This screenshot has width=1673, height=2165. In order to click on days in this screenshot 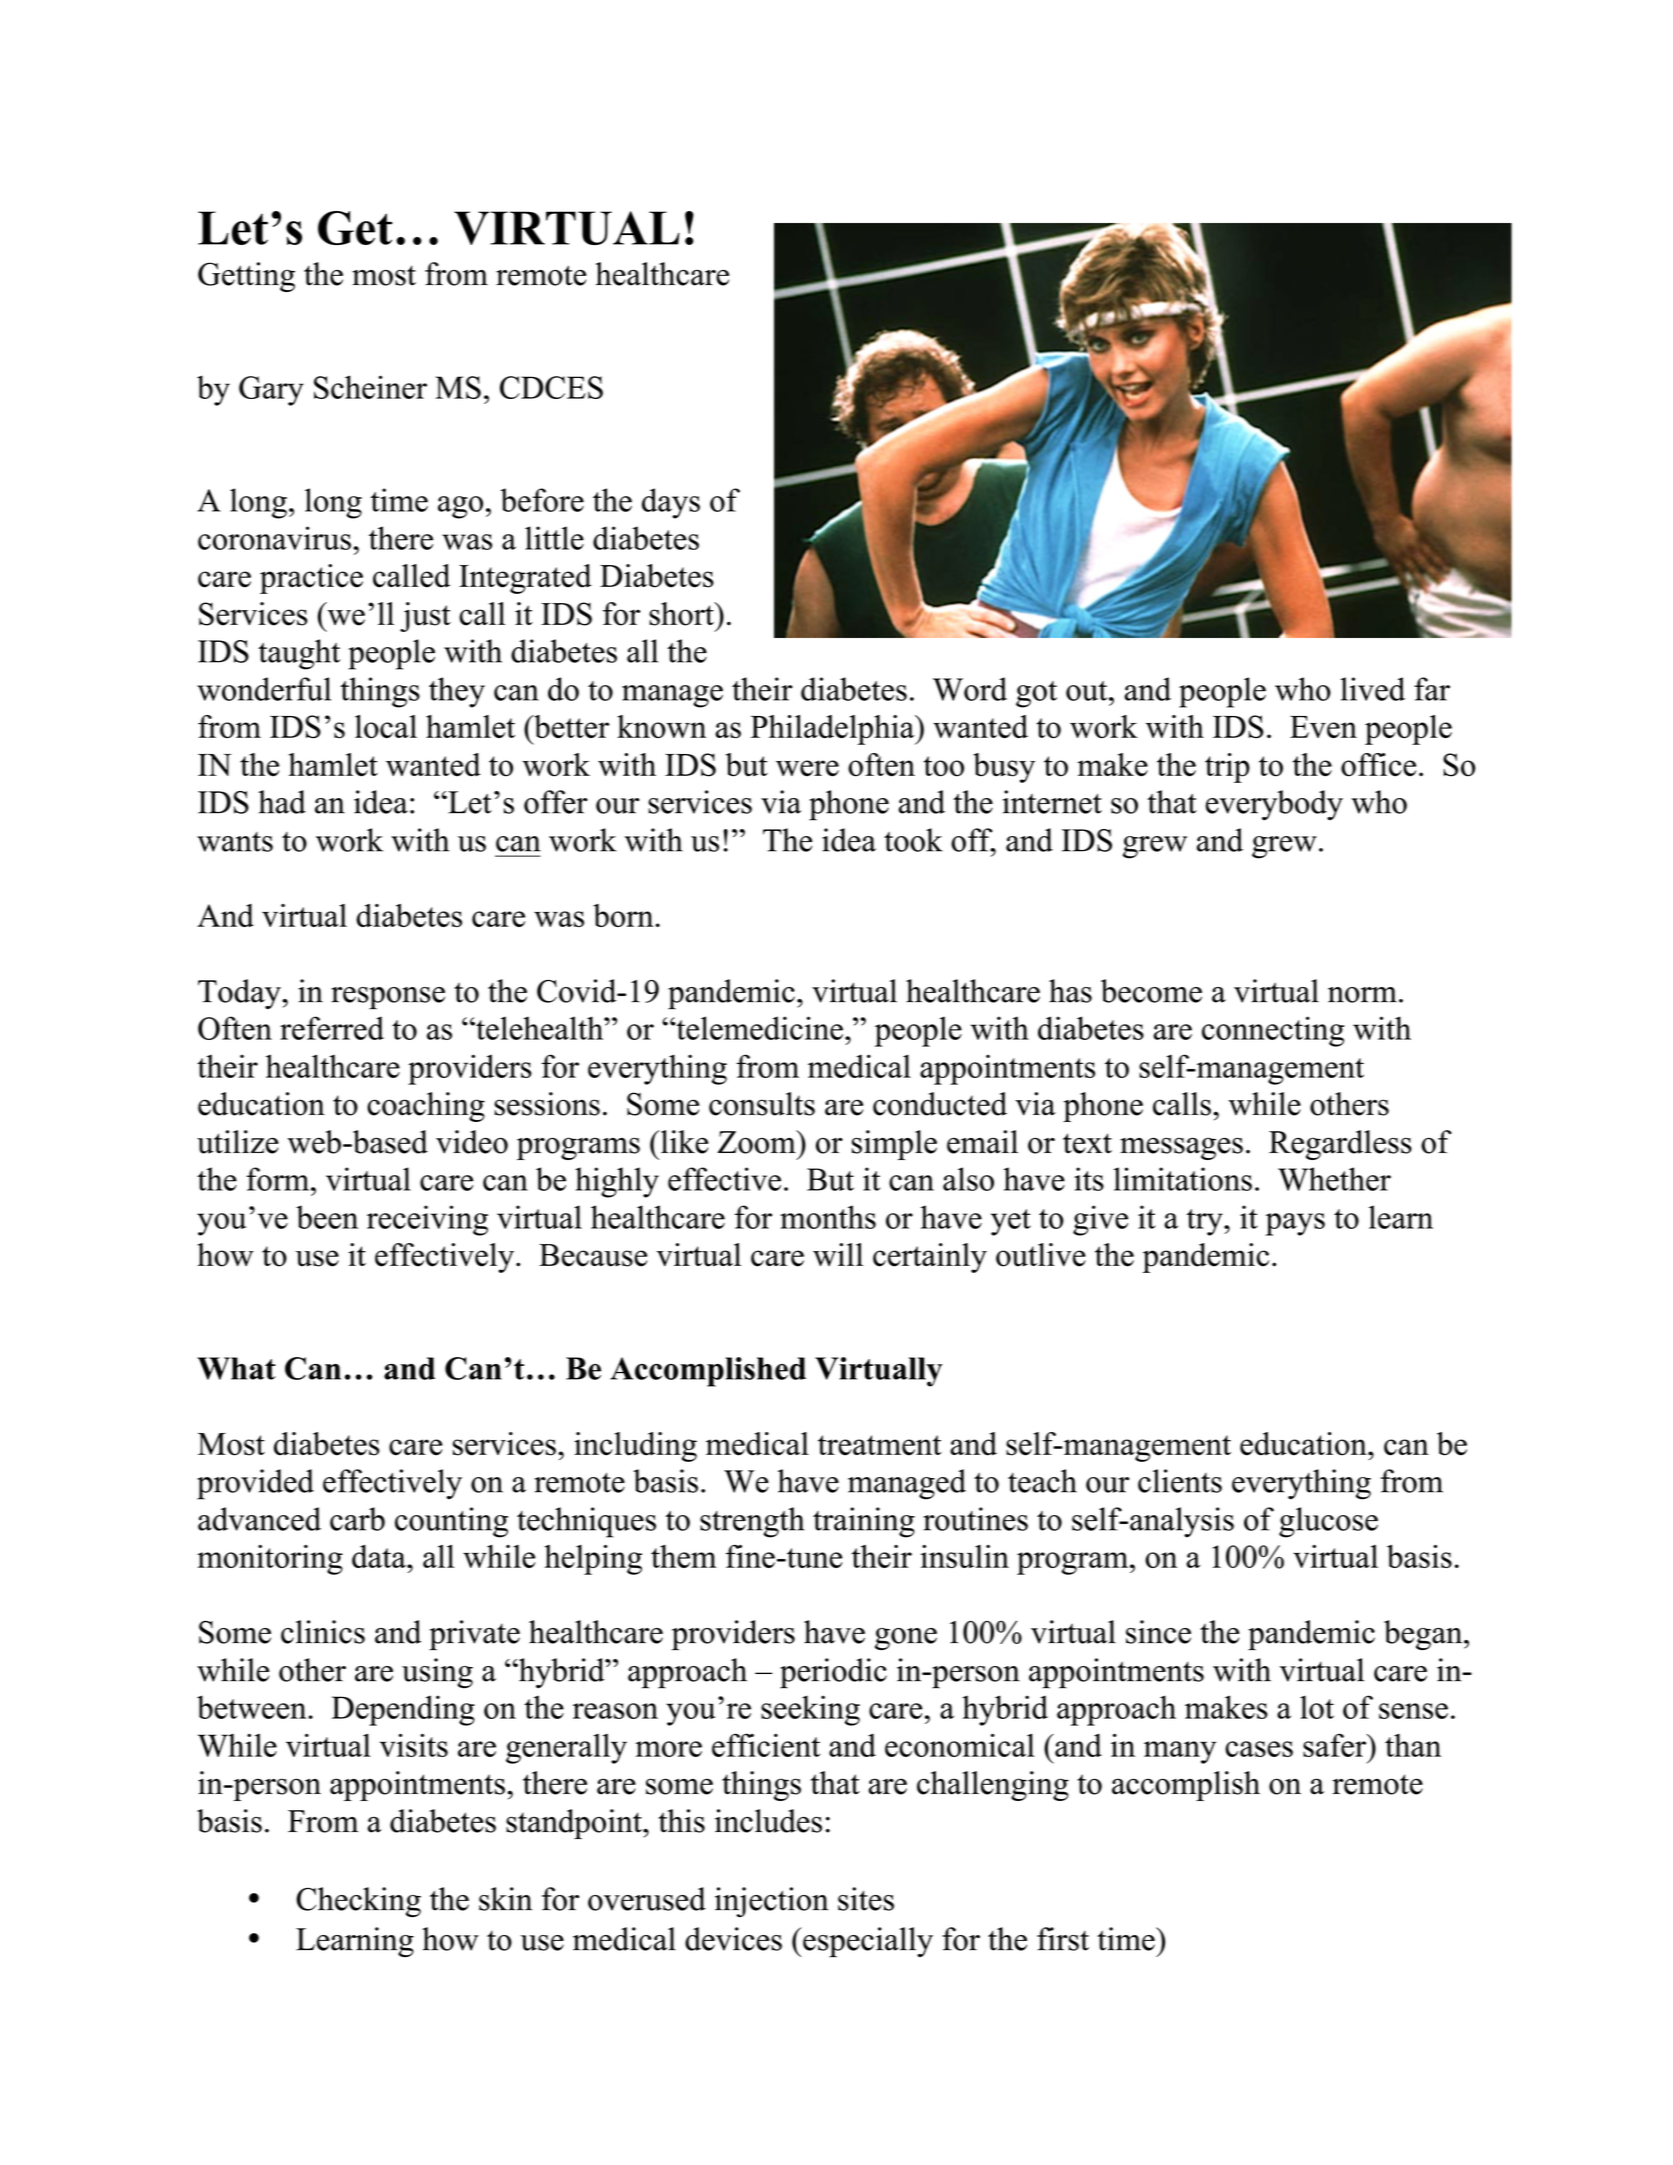, I will do `click(671, 503)`.
